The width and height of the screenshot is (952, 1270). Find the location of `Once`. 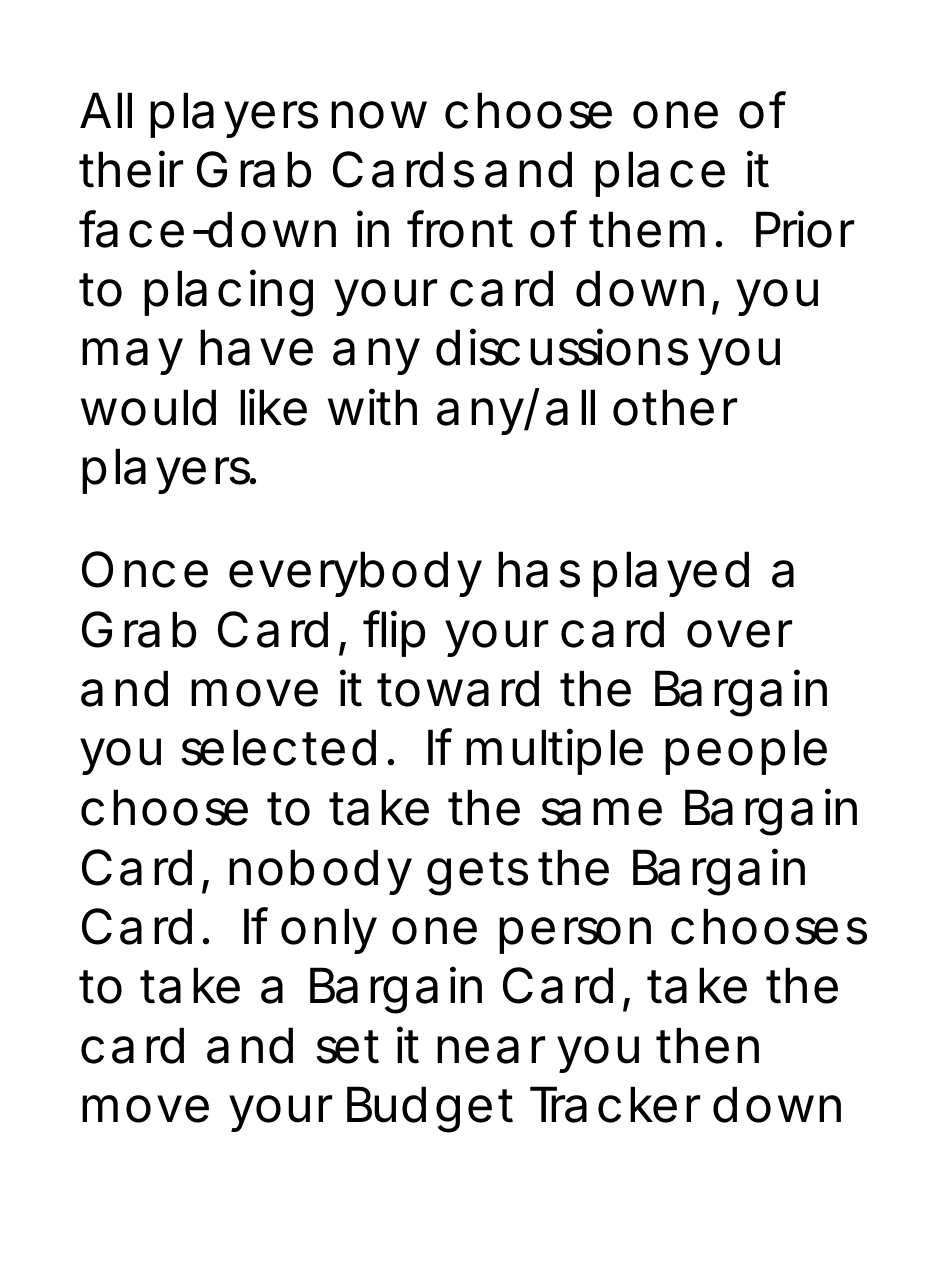

Once is located at coordinates (145, 569).
